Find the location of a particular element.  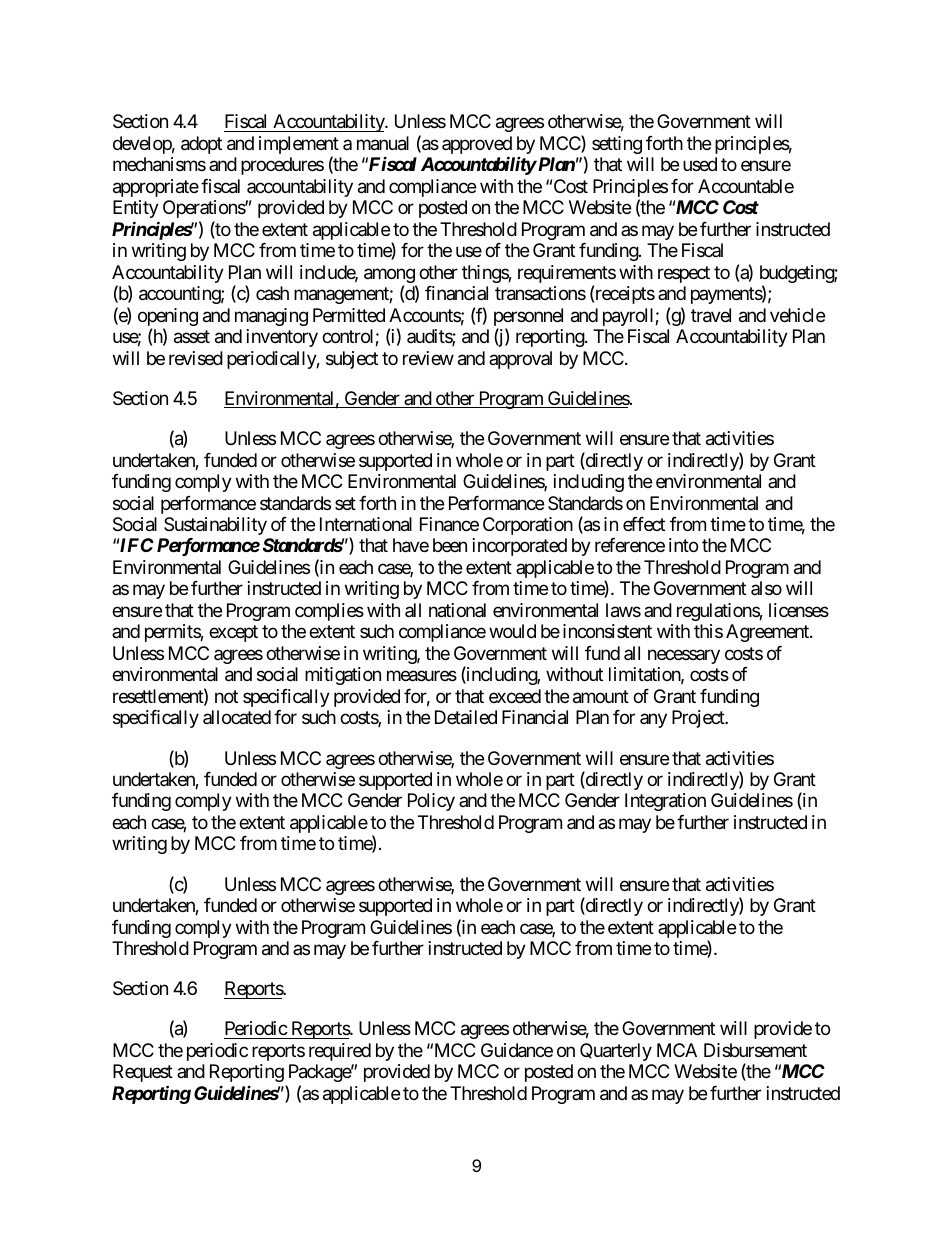

travel is located at coordinates (711, 315).
